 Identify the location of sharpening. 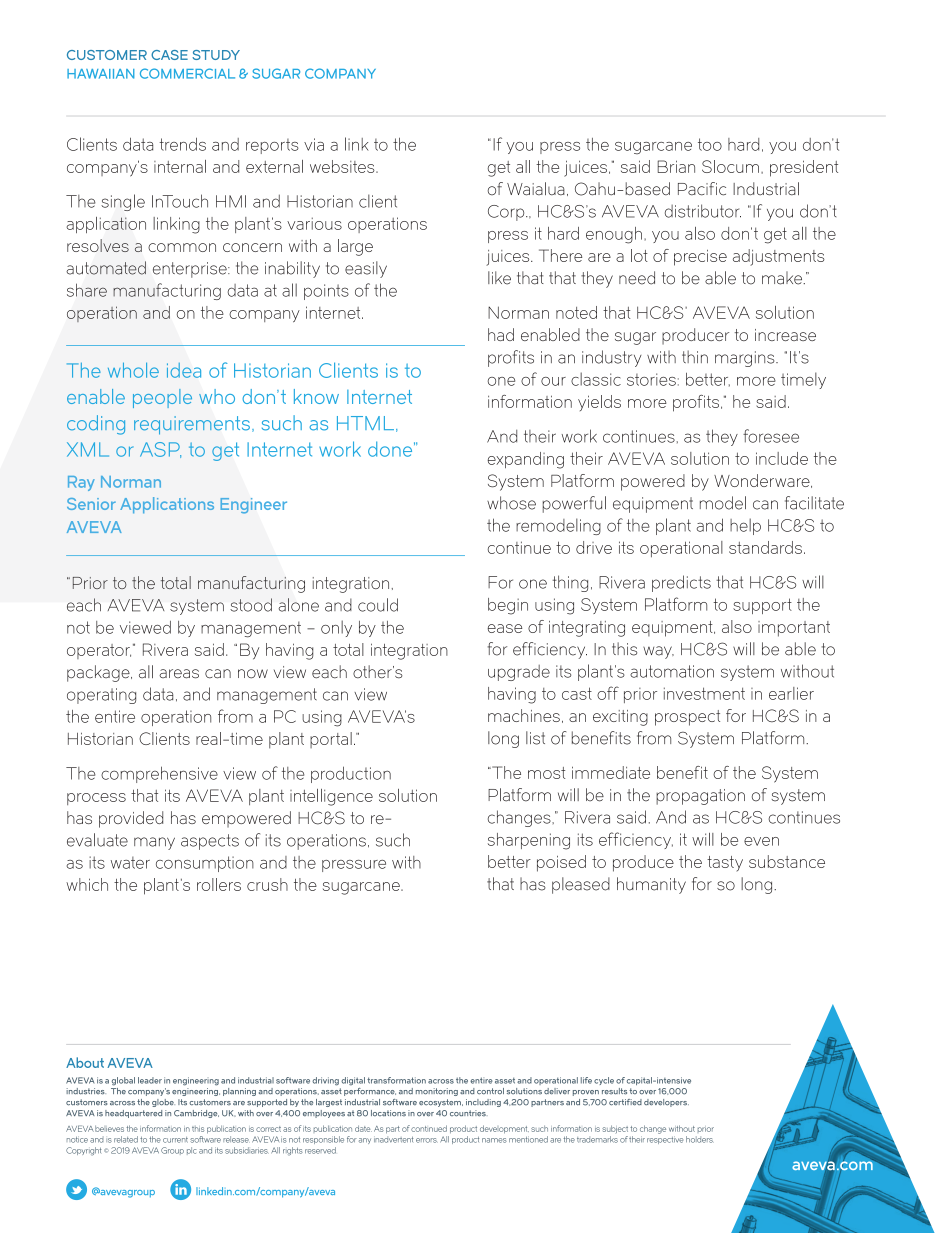
(529, 841).
